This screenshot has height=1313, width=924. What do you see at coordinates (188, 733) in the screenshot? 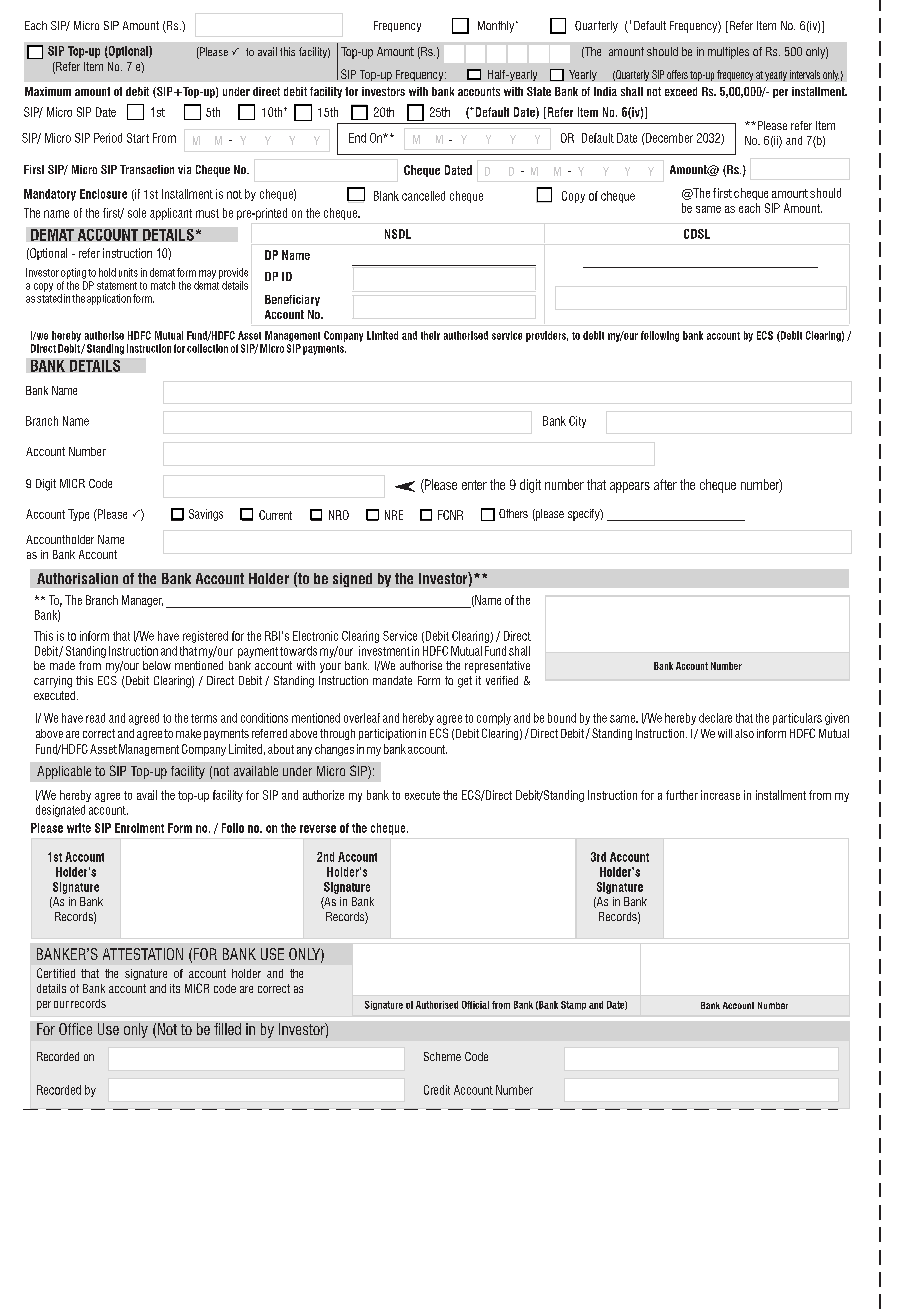
I see `make` at bounding box center [188, 733].
